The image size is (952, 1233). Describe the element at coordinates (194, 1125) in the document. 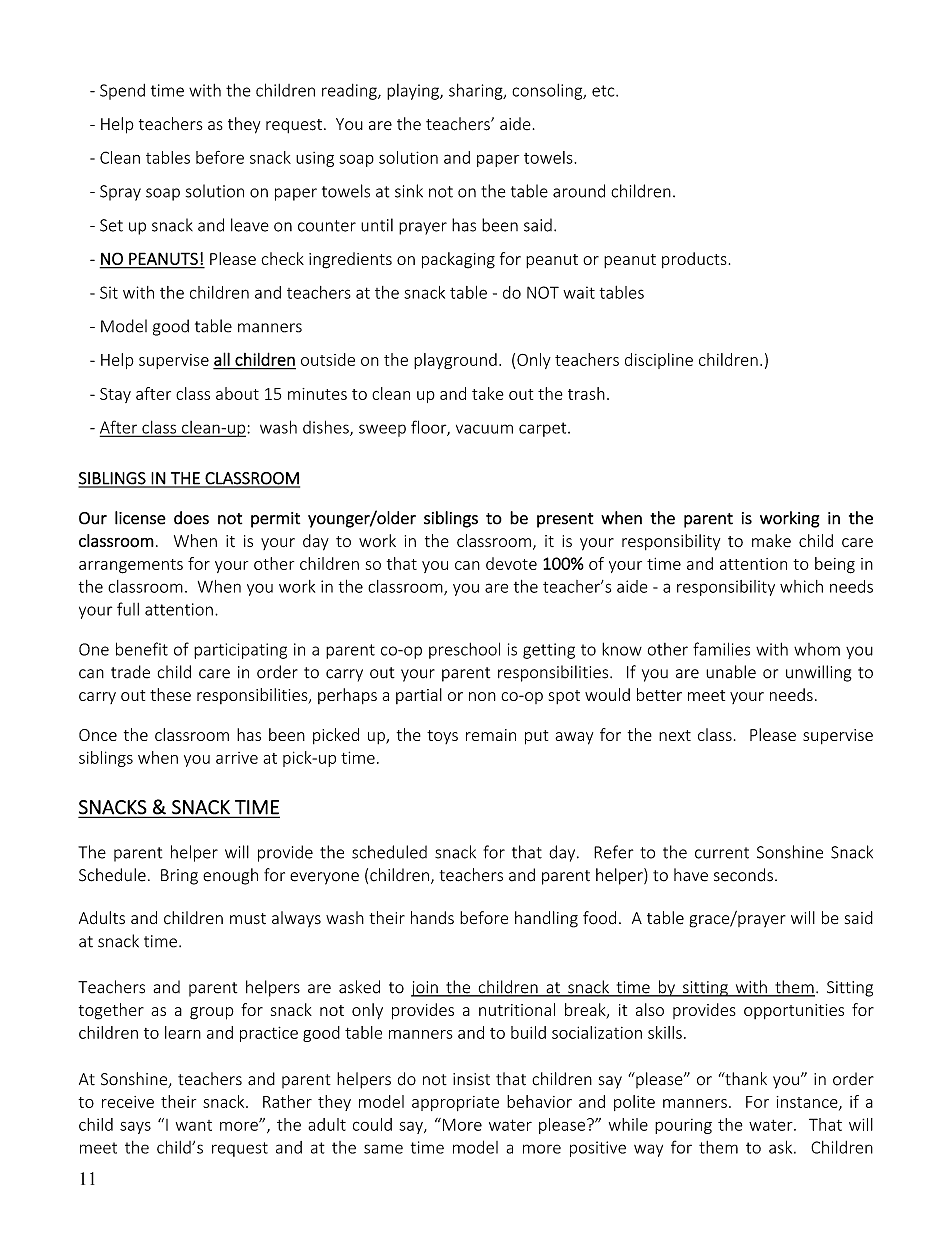

I see `want` at that location.
